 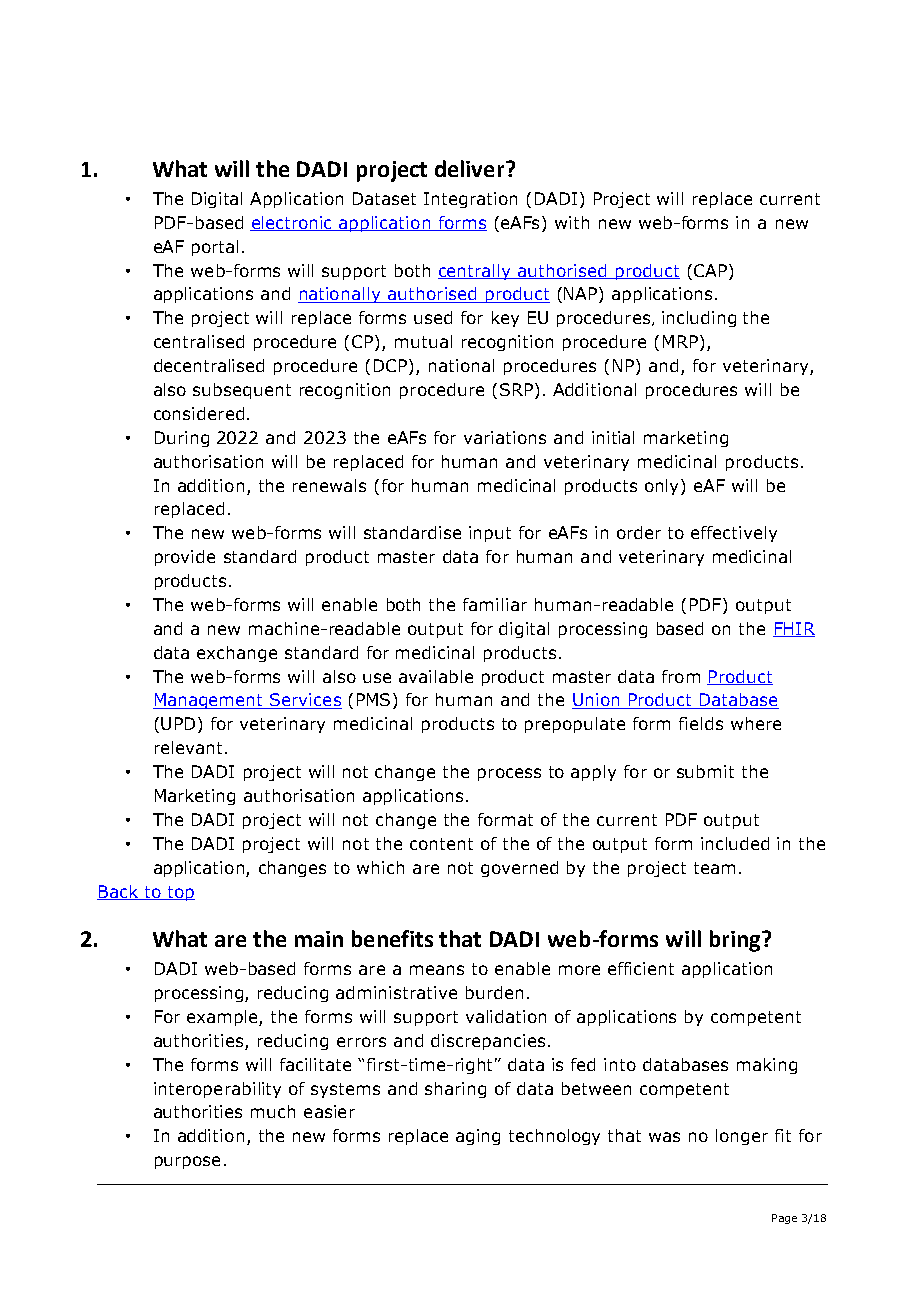 I want to click on top, so click(x=180, y=893).
